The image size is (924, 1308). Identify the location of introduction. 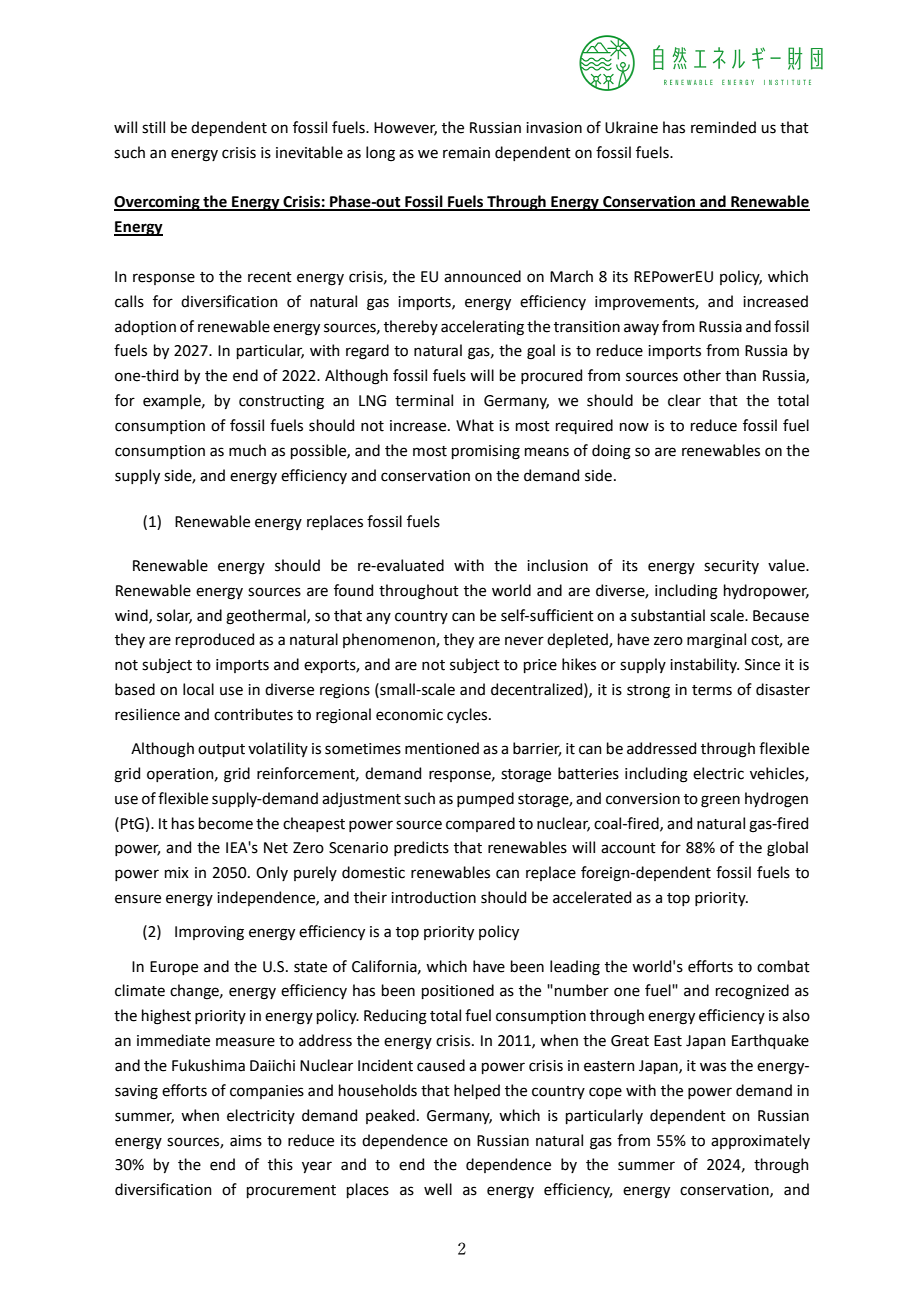
(433, 897).
